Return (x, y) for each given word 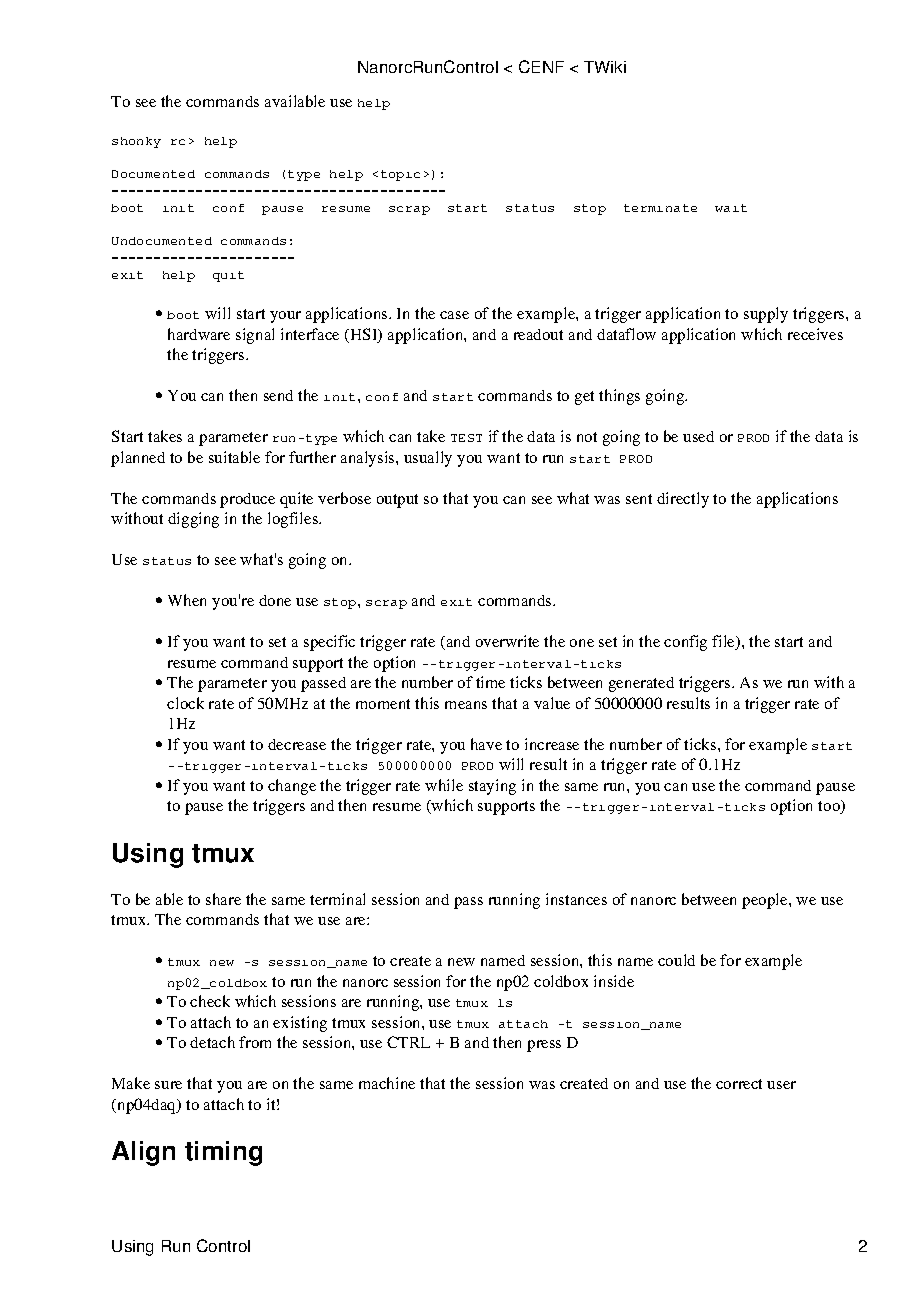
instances (576, 899)
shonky (136, 142)
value (552, 703)
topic (400, 175)
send (278, 395)
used (698, 436)
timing (223, 1153)
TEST (466, 438)
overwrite (507, 641)
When (187, 600)
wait (731, 208)
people (766, 901)
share (223, 899)
